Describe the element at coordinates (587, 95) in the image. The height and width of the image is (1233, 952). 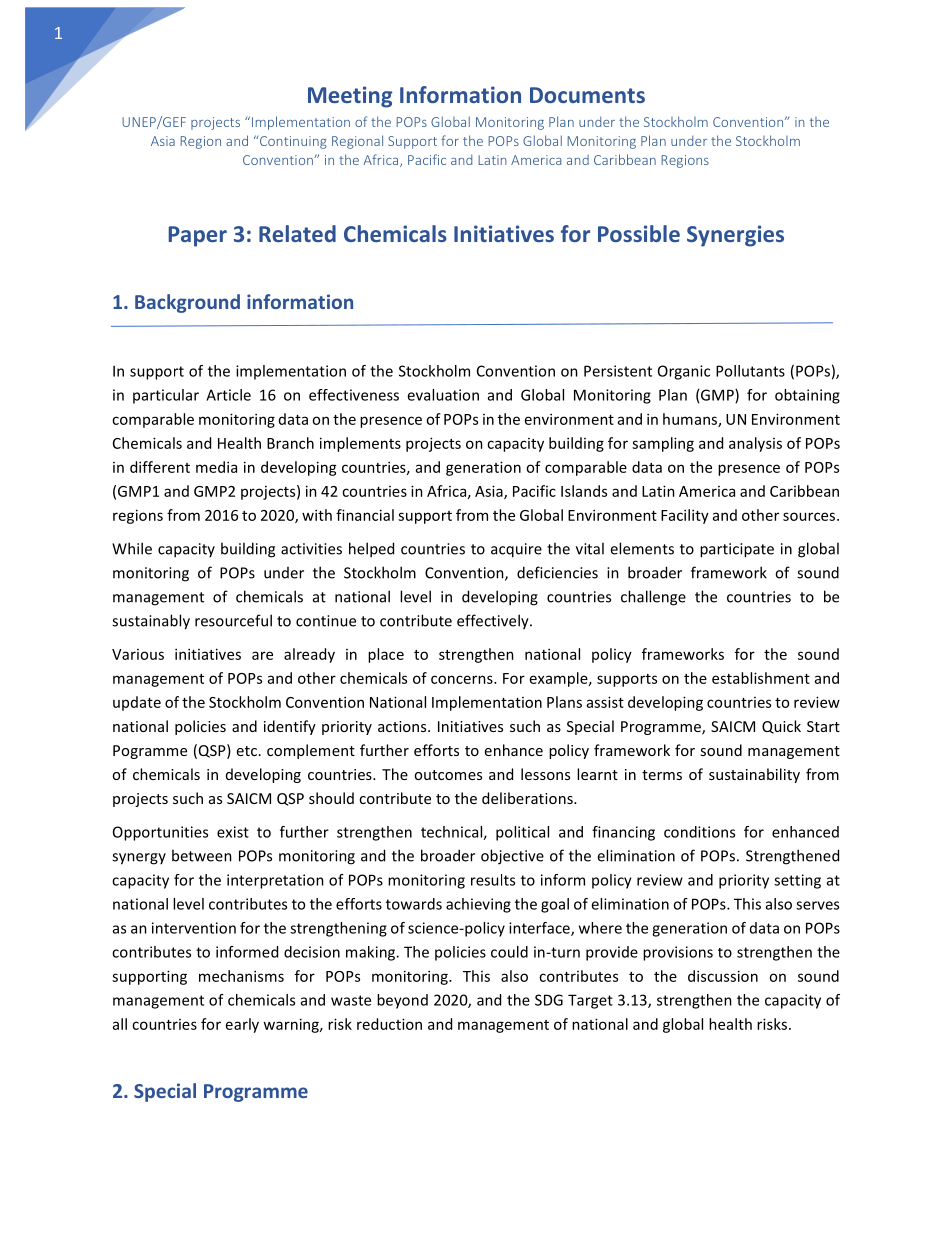
I see `Documents` at that location.
